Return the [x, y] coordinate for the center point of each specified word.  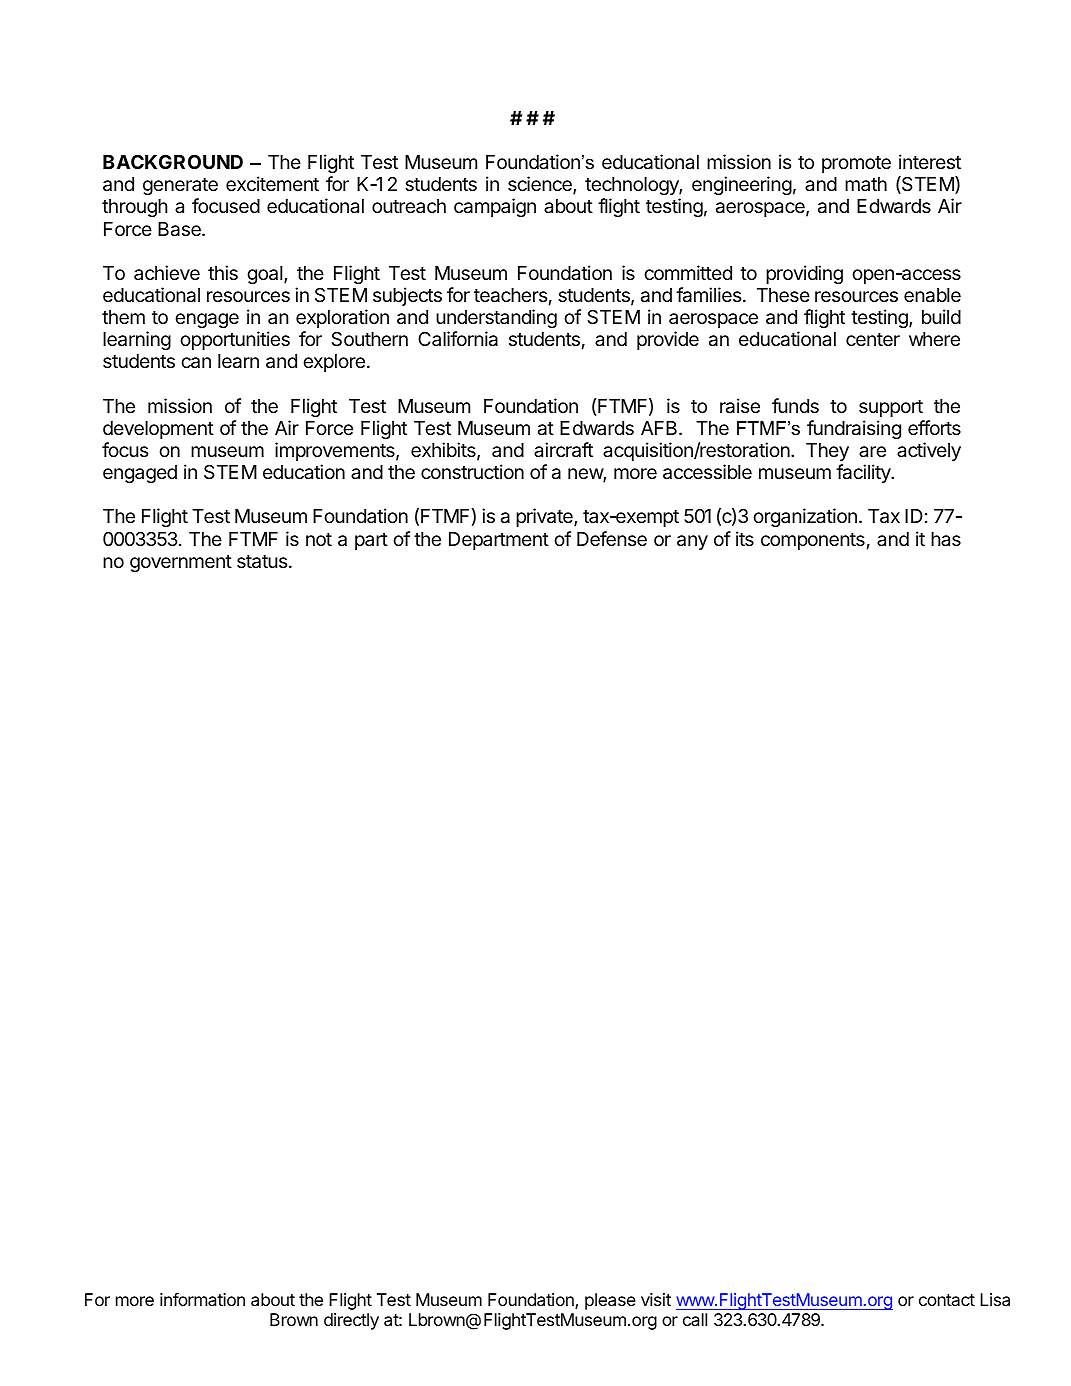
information [202, 1299]
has [946, 539]
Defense [612, 538]
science [541, 185]
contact [947, 1300]
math [866, 184]
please [610, 1301]
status [263, 562]
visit [656, 1299]
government [181, 563]
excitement [272, 183]
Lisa [995, 1299]
